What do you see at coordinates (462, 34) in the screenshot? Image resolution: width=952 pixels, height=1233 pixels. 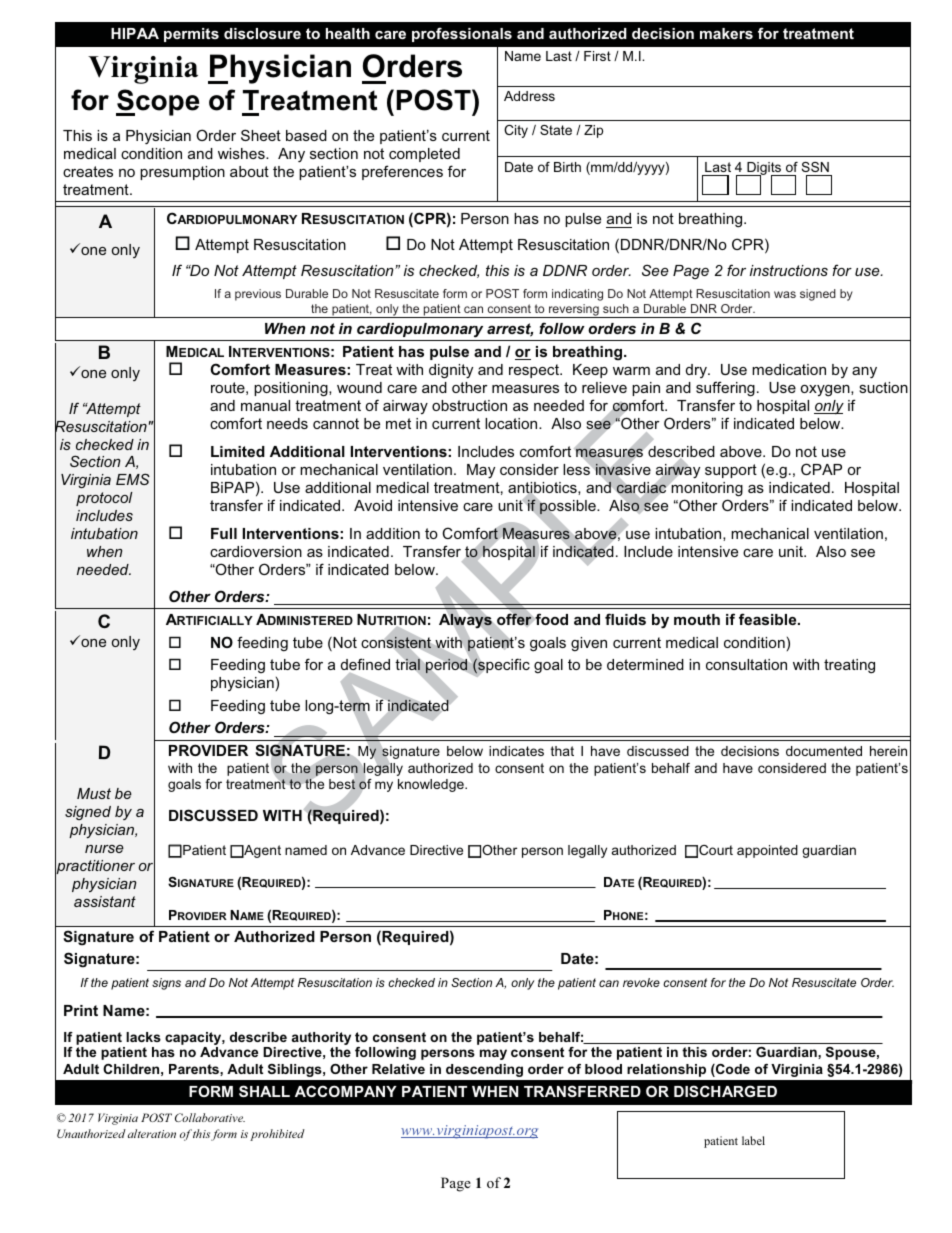 I see `professionals` at bounding box center [462, 34].
